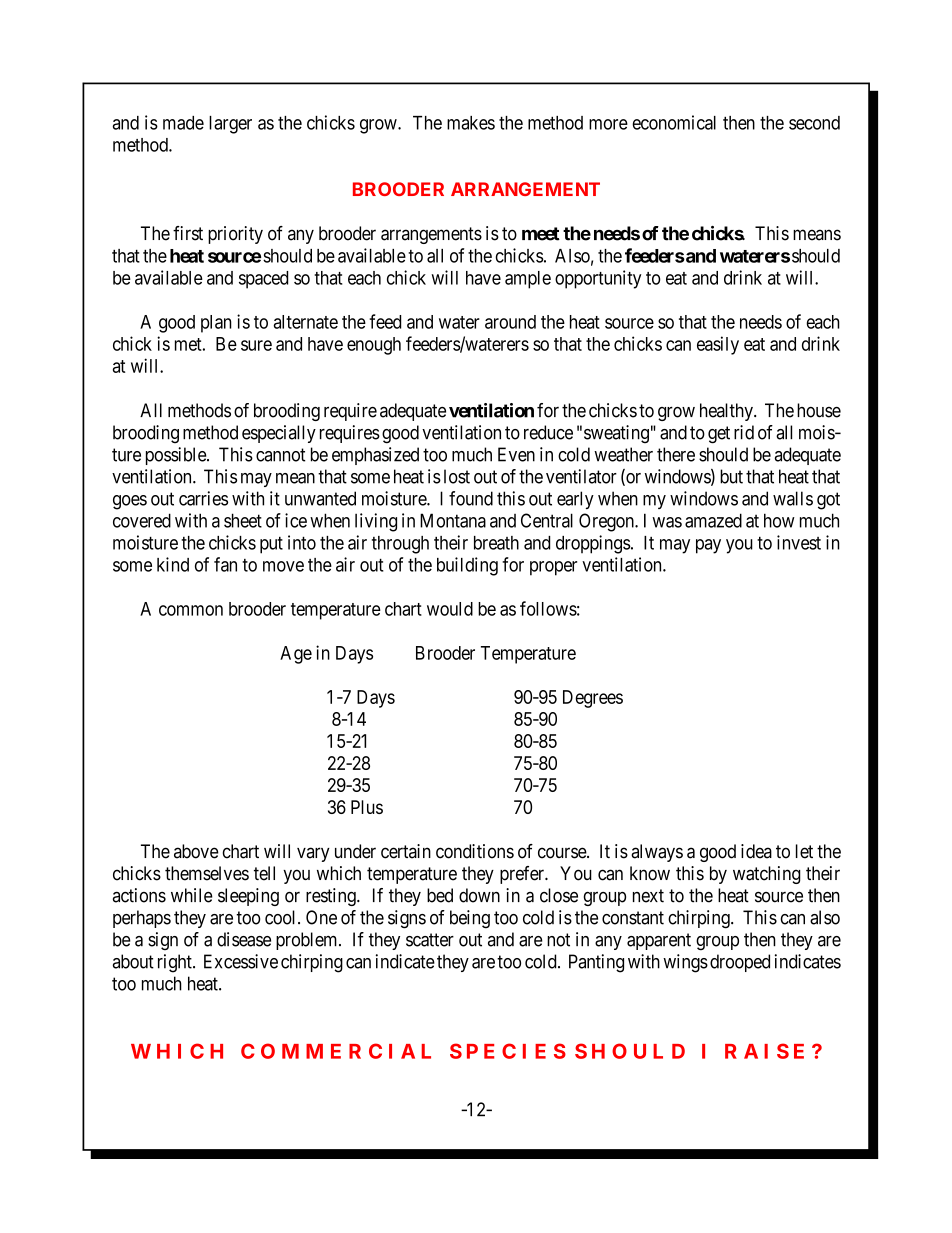 The image size is (952, 1233). Describe the element at coordinates (814, 123) in the screenshot. I see `second` at that location.
